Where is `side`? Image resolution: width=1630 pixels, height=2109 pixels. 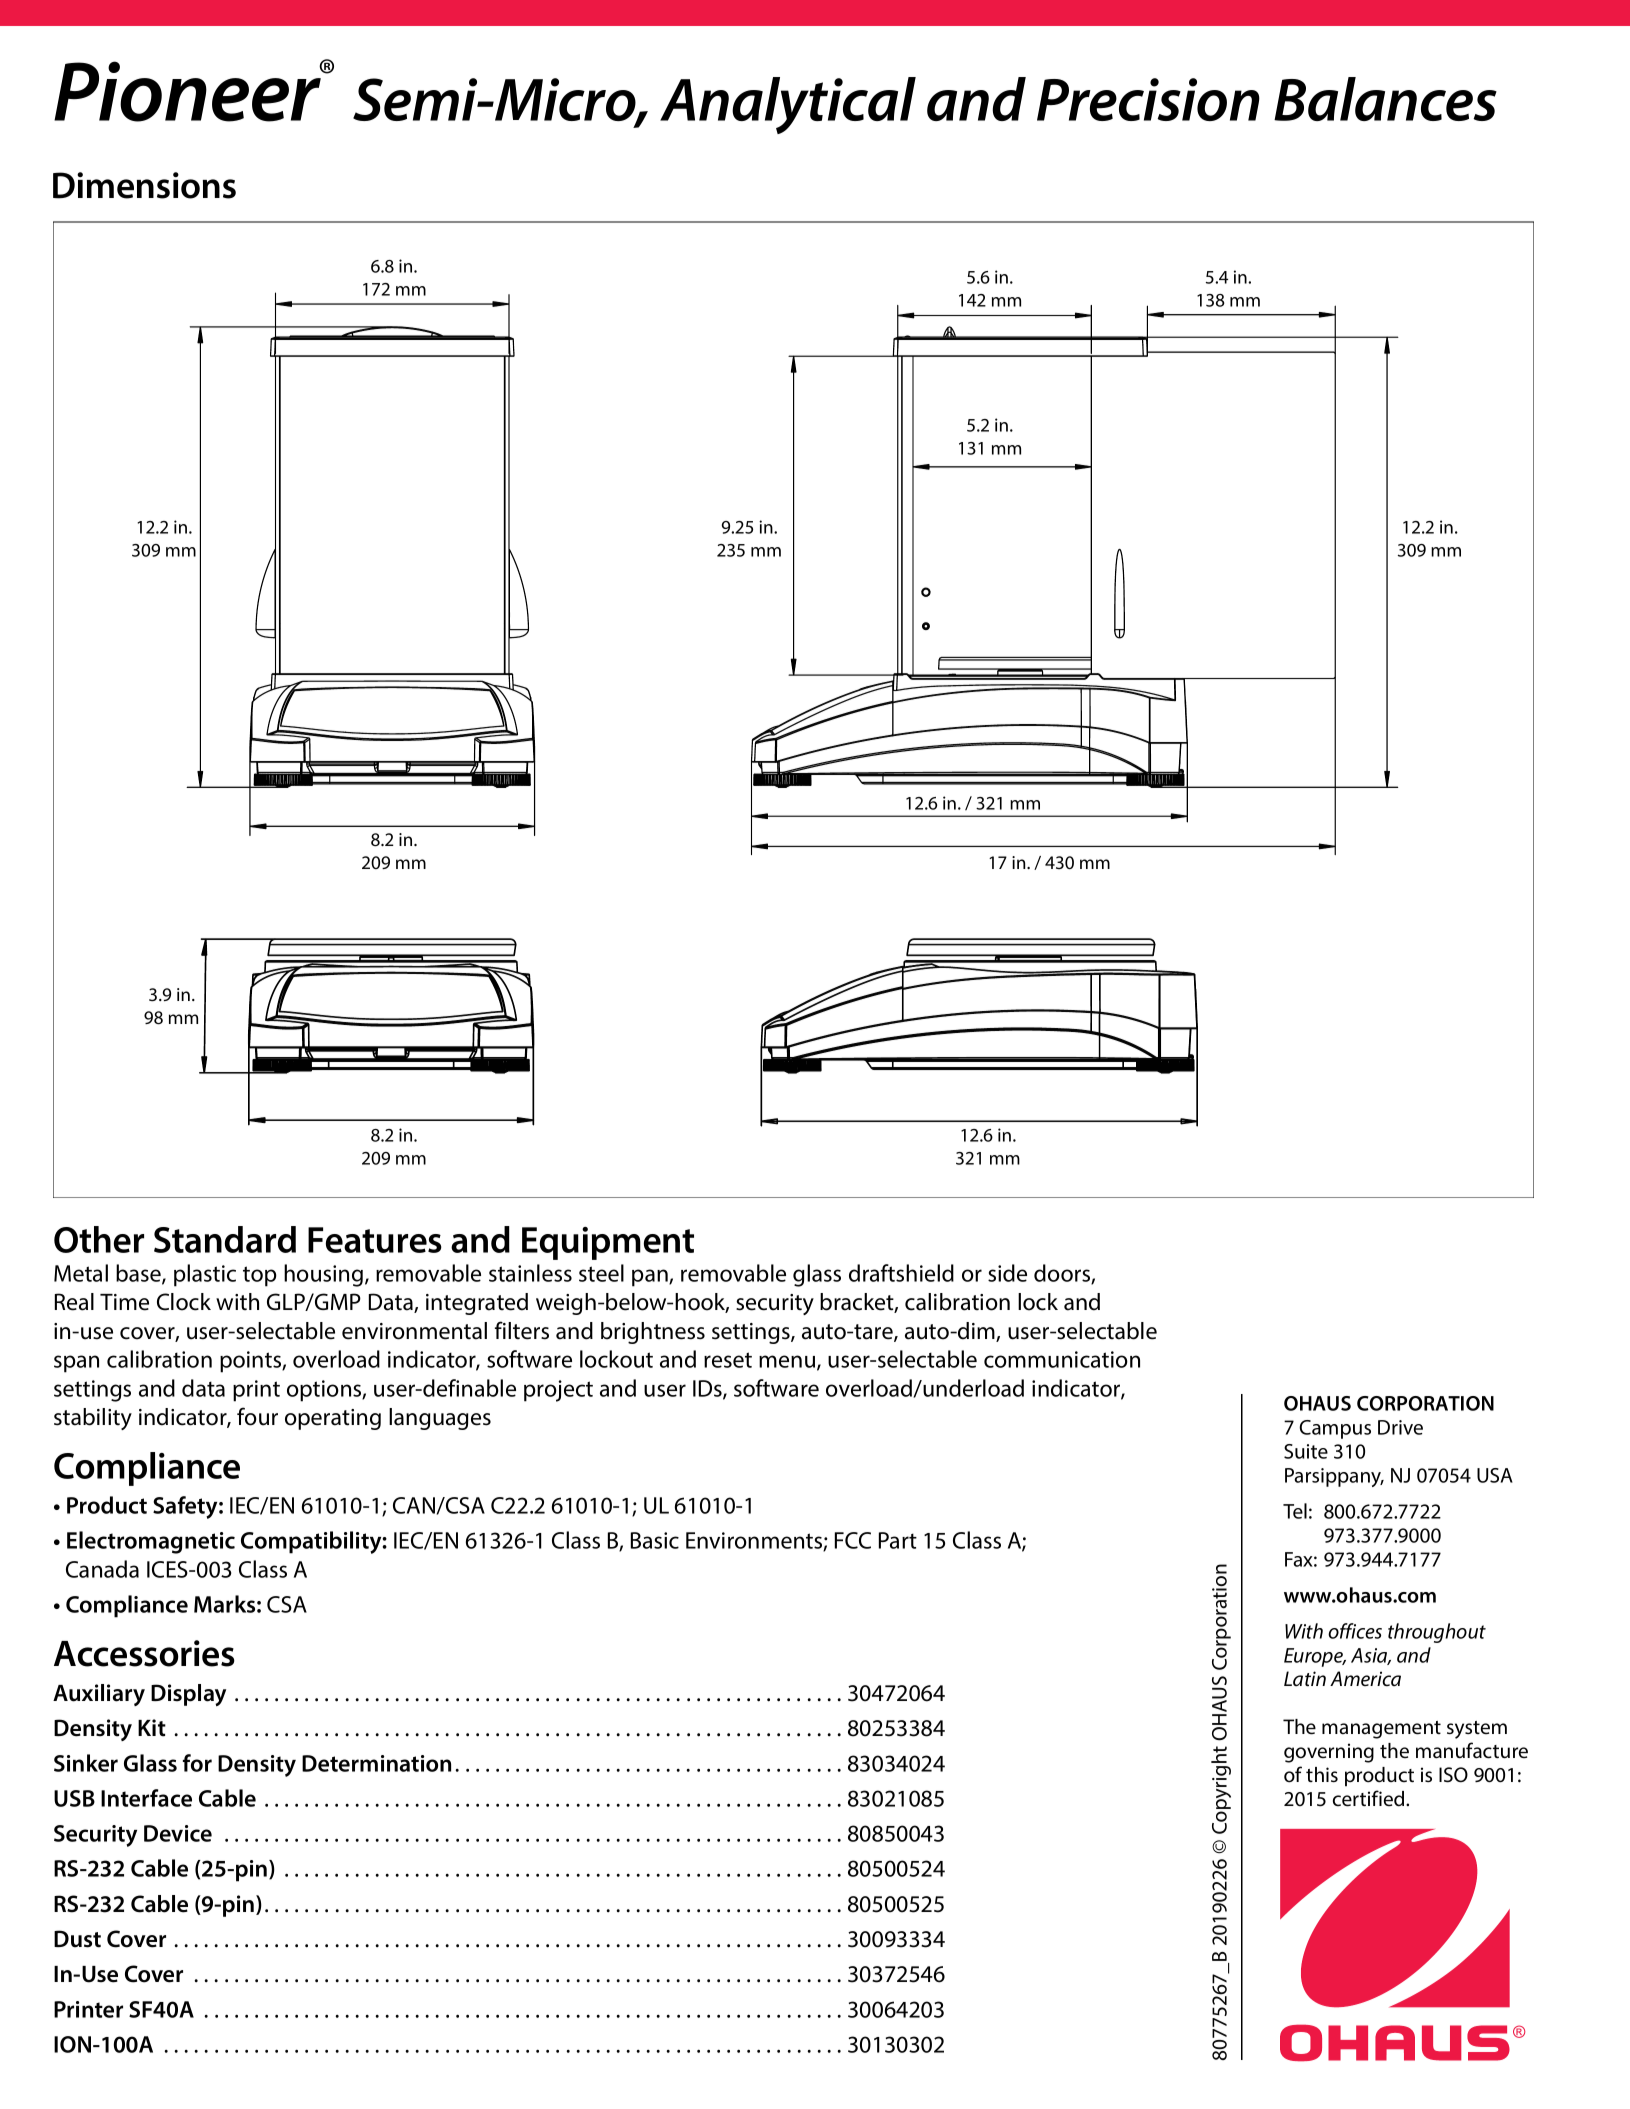 side is located at coordinates (1007, 1273).
